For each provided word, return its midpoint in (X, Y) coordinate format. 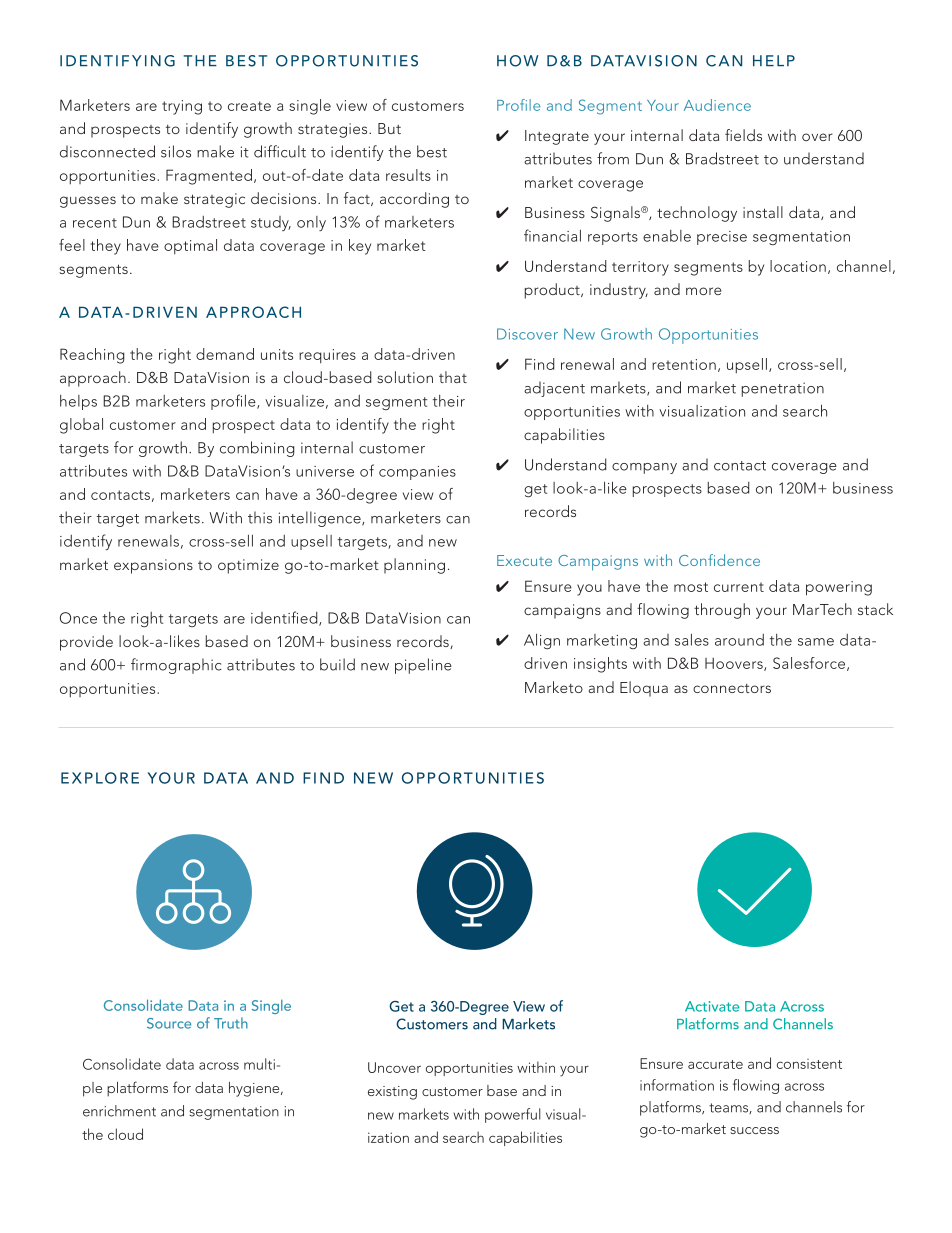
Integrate (557, 137)
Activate (712, 1006)
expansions (153, 566)
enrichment (119, 1111)
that (453, 377)
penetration (783, 389)
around (739, 640)
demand (225, 354)
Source (169, 1023)
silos (176, 151)
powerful (513, 1115)
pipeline (423, 666)
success (754, 1130)
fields (743, 135)
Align (542, 641)
